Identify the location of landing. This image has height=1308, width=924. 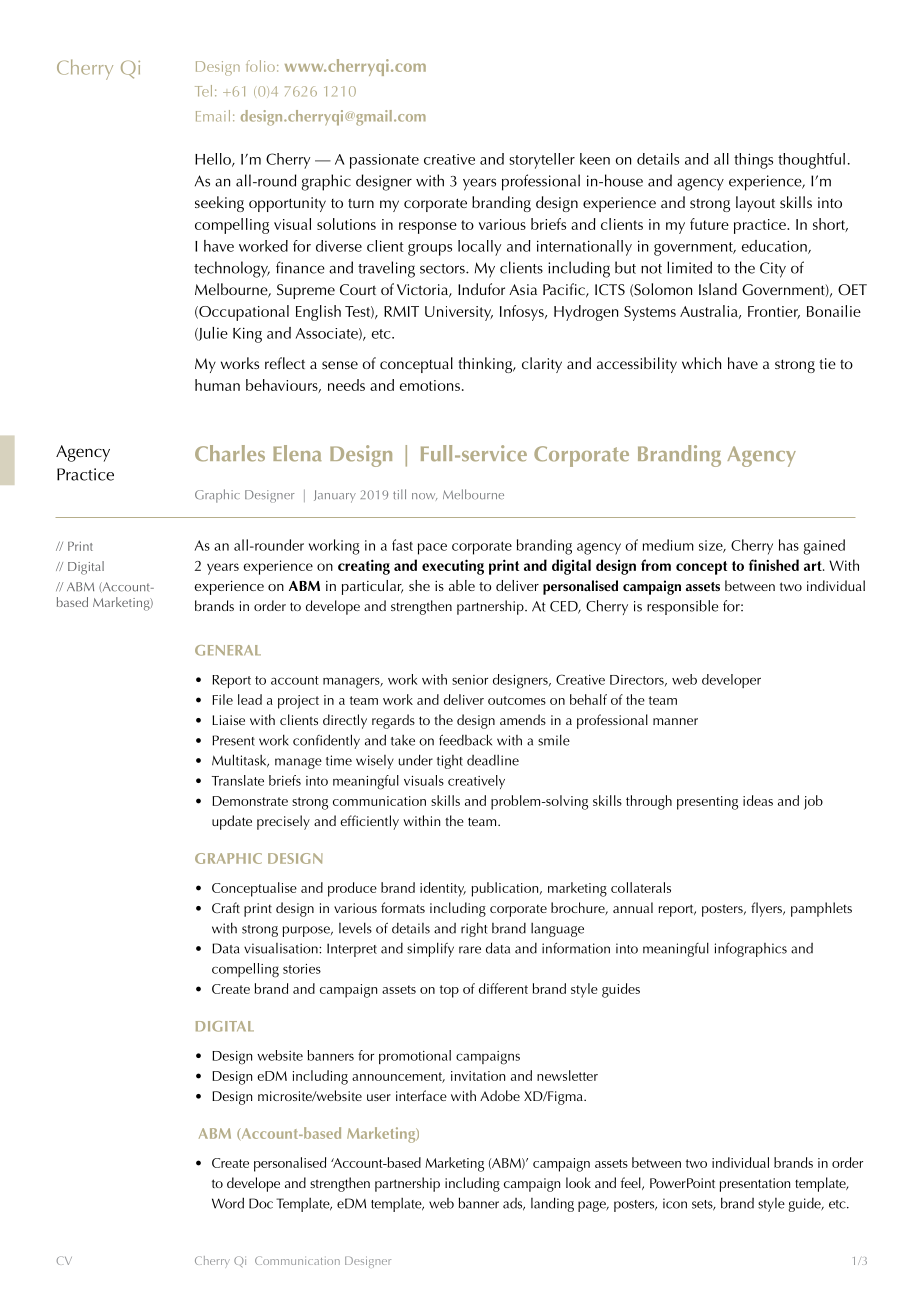
(552, 1204).
